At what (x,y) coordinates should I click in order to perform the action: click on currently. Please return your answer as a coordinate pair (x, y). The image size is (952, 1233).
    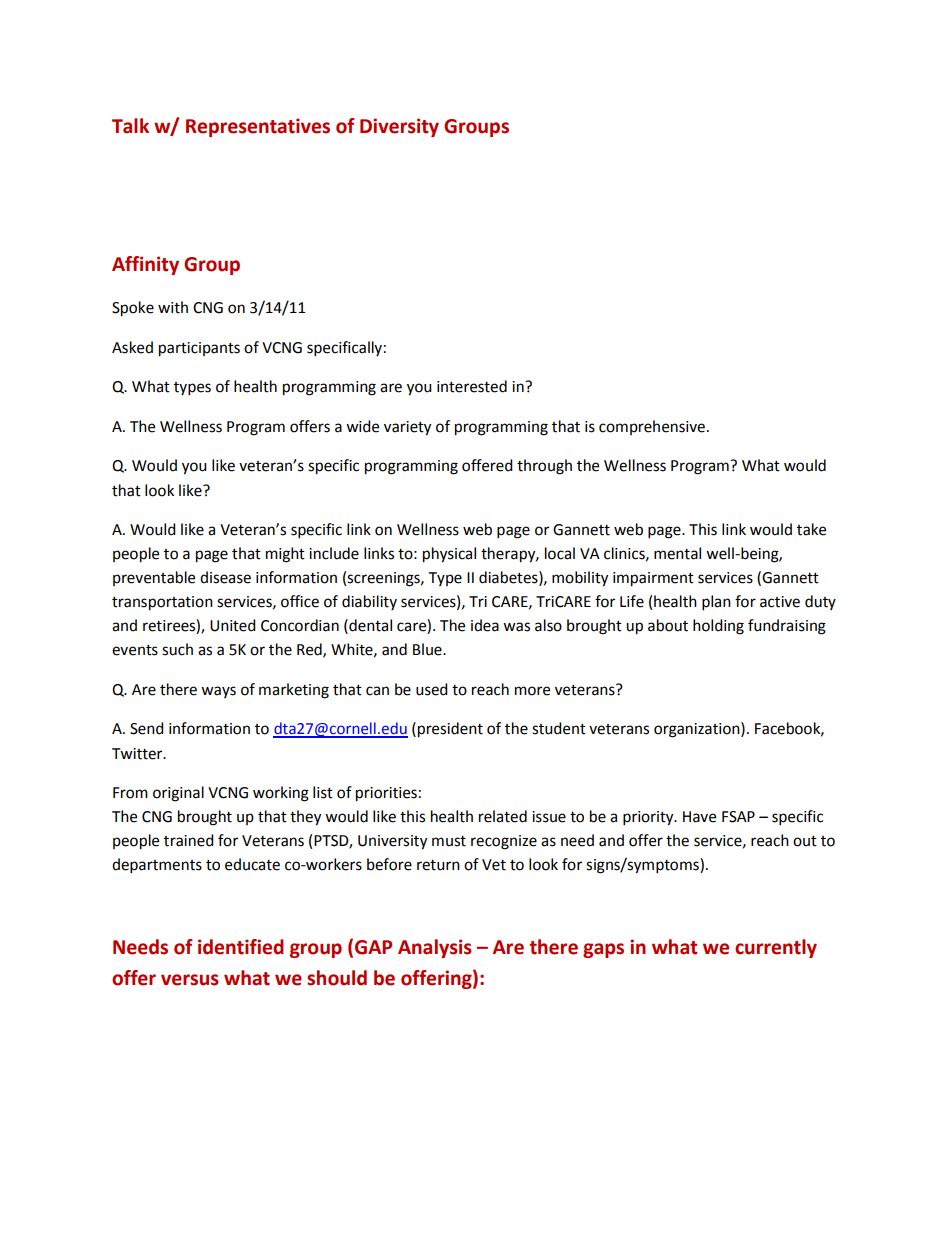
    Looking at the image, I should click on (776, 948).
